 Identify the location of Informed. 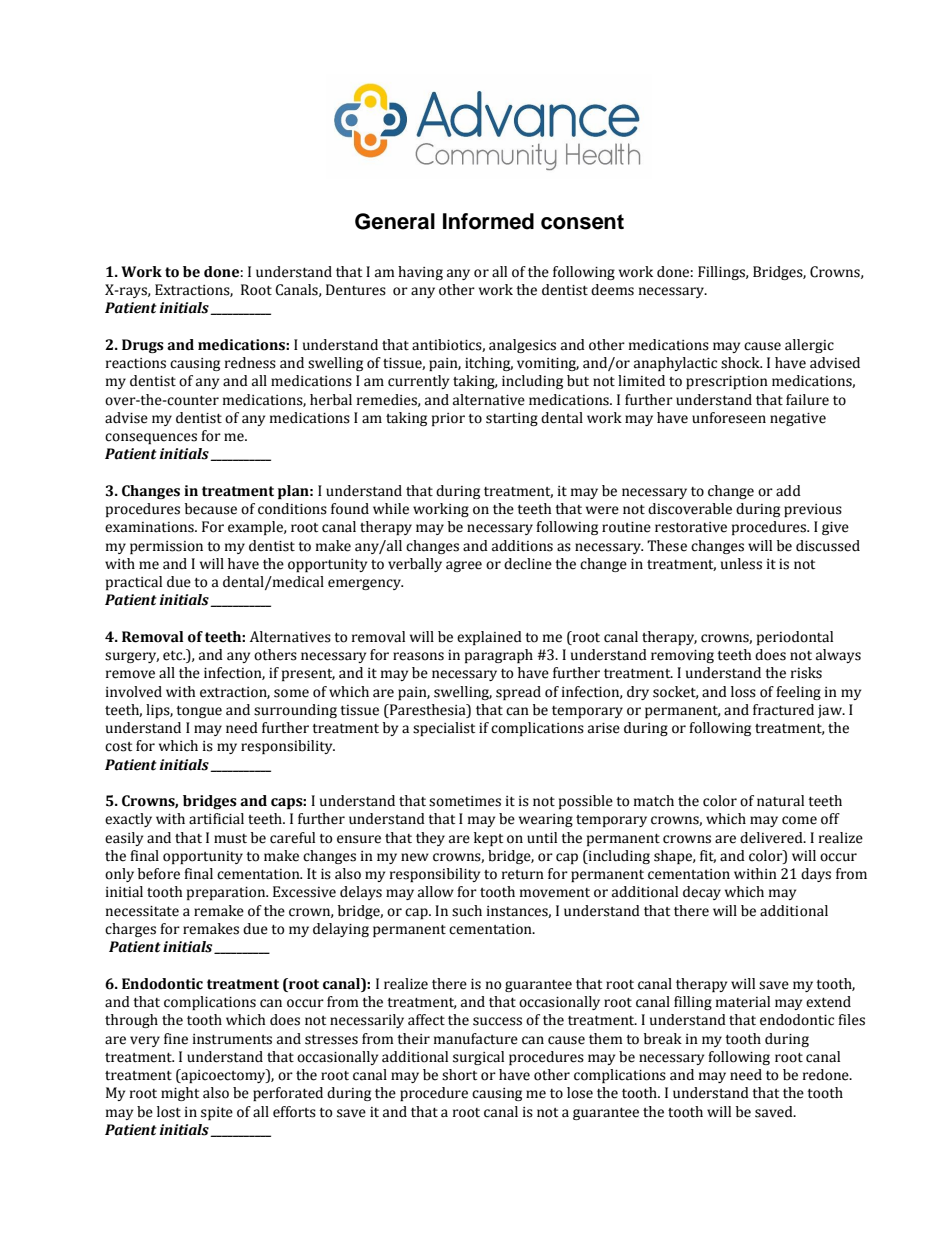
(488, 221).
